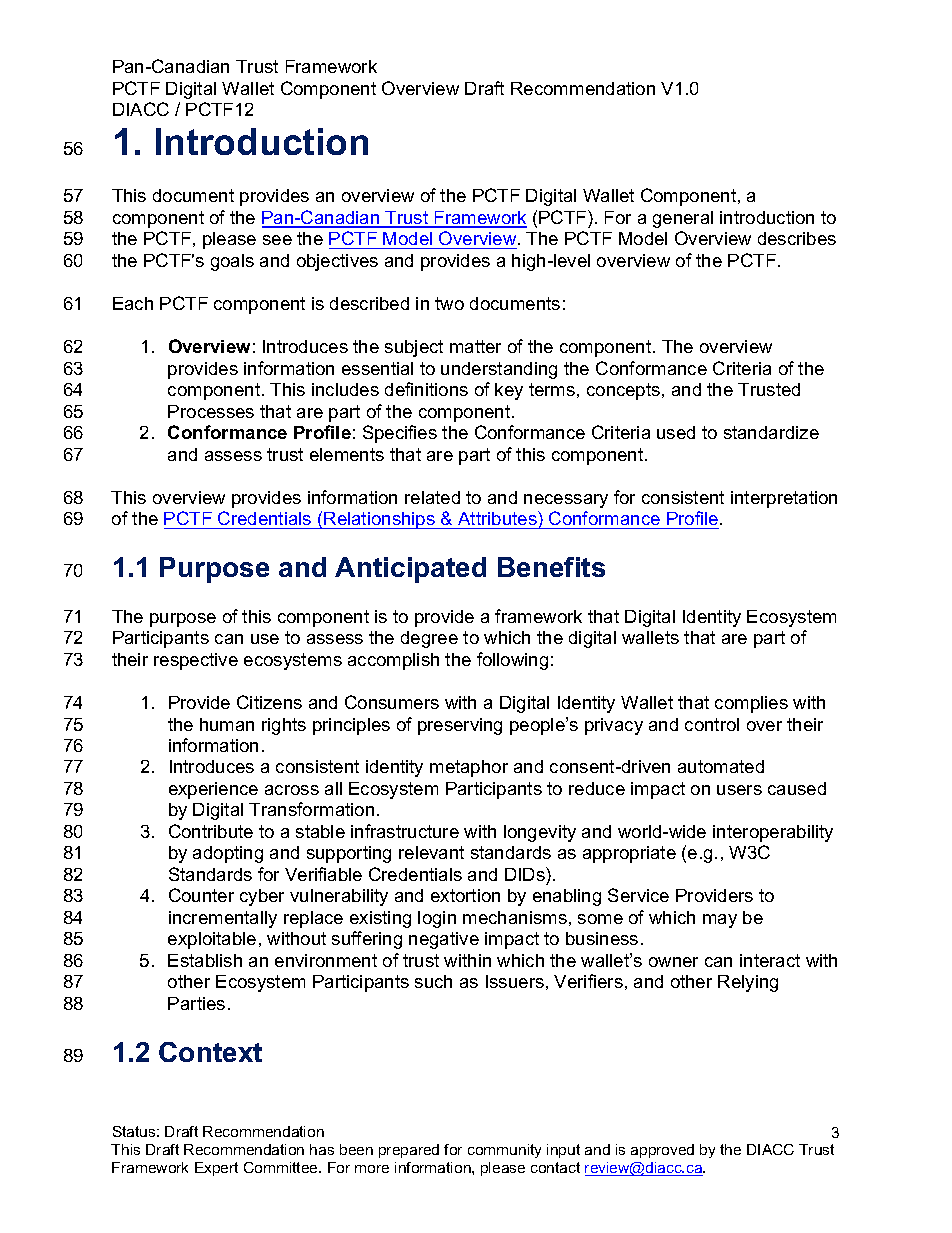 The height and width of the screenshot is (1233, 952). I want to click on community, so click(504, 1151).
